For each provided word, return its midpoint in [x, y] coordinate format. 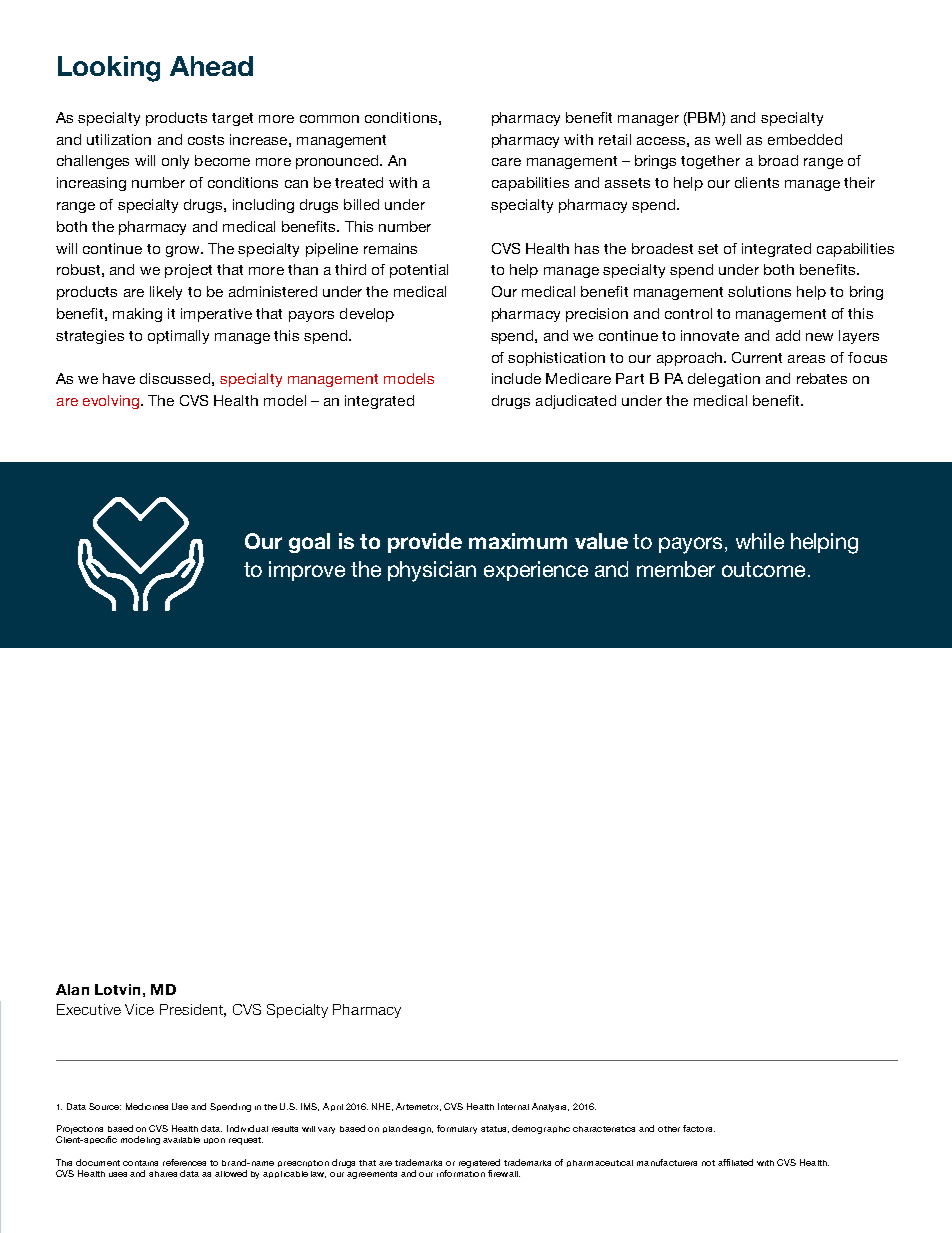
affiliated [735, 1162]
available [181, 1140]
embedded [805, 139]
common [329, 119]
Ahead [211, 66]
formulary [457, 1129]
